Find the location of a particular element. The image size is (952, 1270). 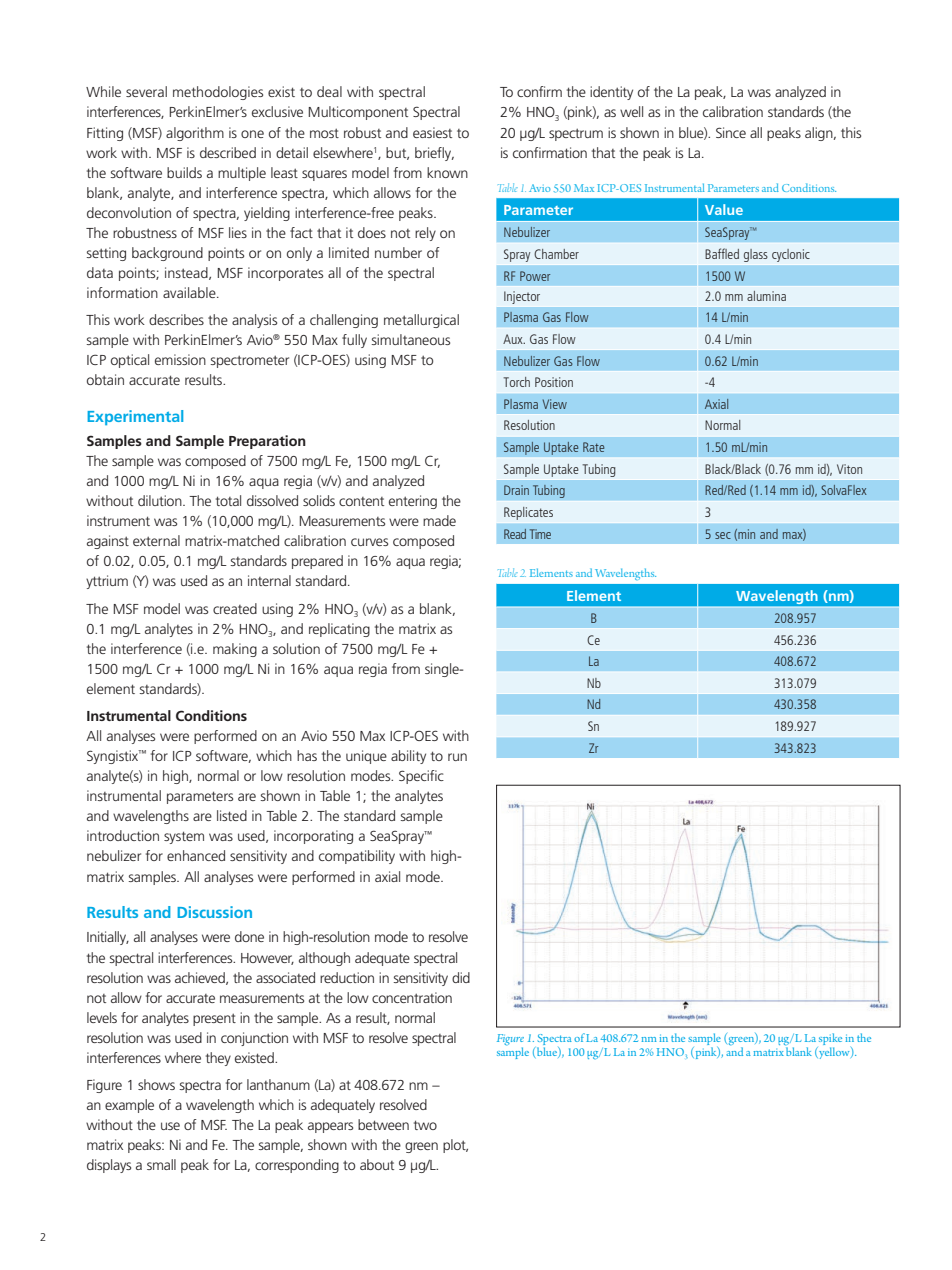

Since is located at coordinates (731, 132).
